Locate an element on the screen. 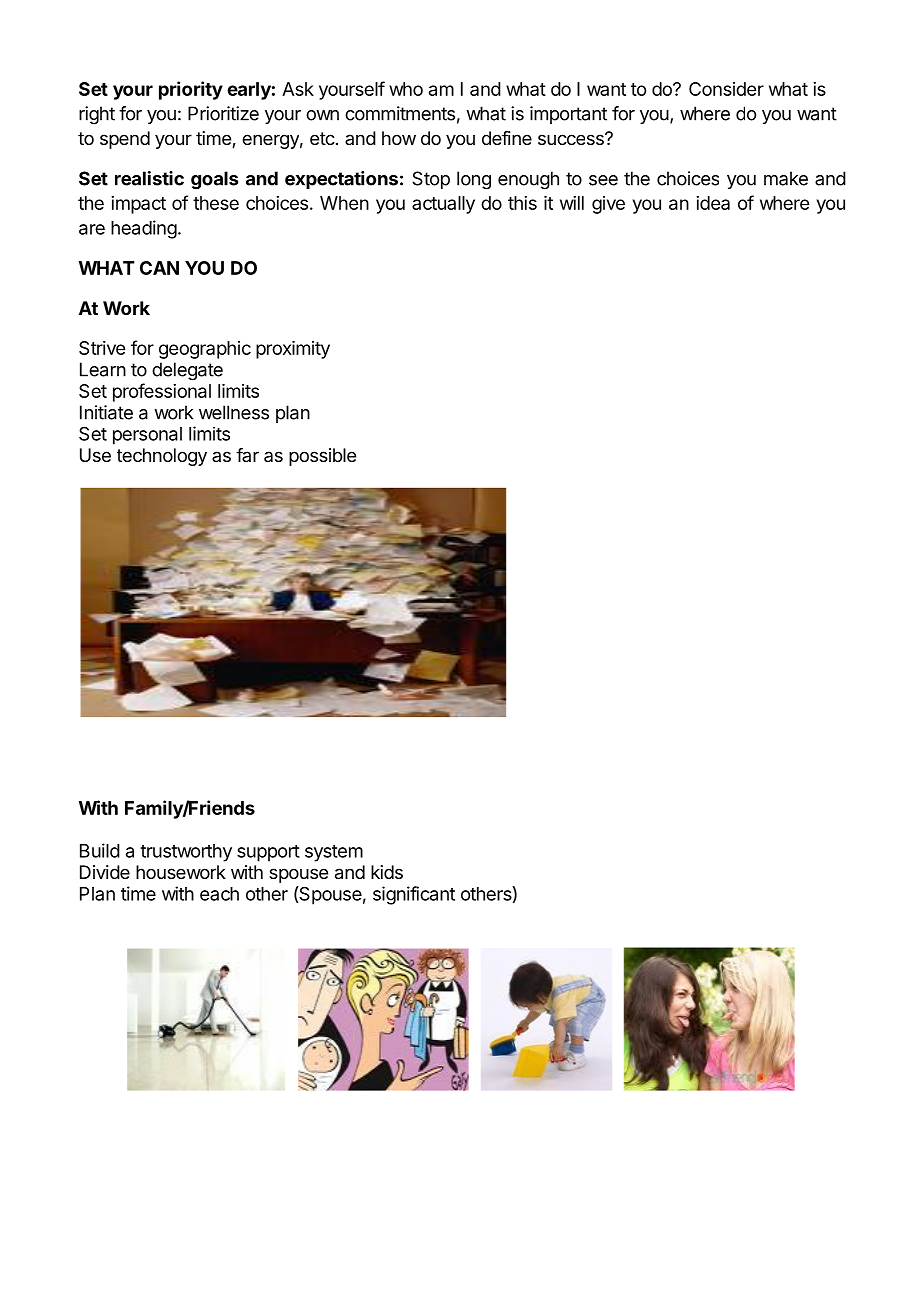  technology is located at coordinates (162, 457).
